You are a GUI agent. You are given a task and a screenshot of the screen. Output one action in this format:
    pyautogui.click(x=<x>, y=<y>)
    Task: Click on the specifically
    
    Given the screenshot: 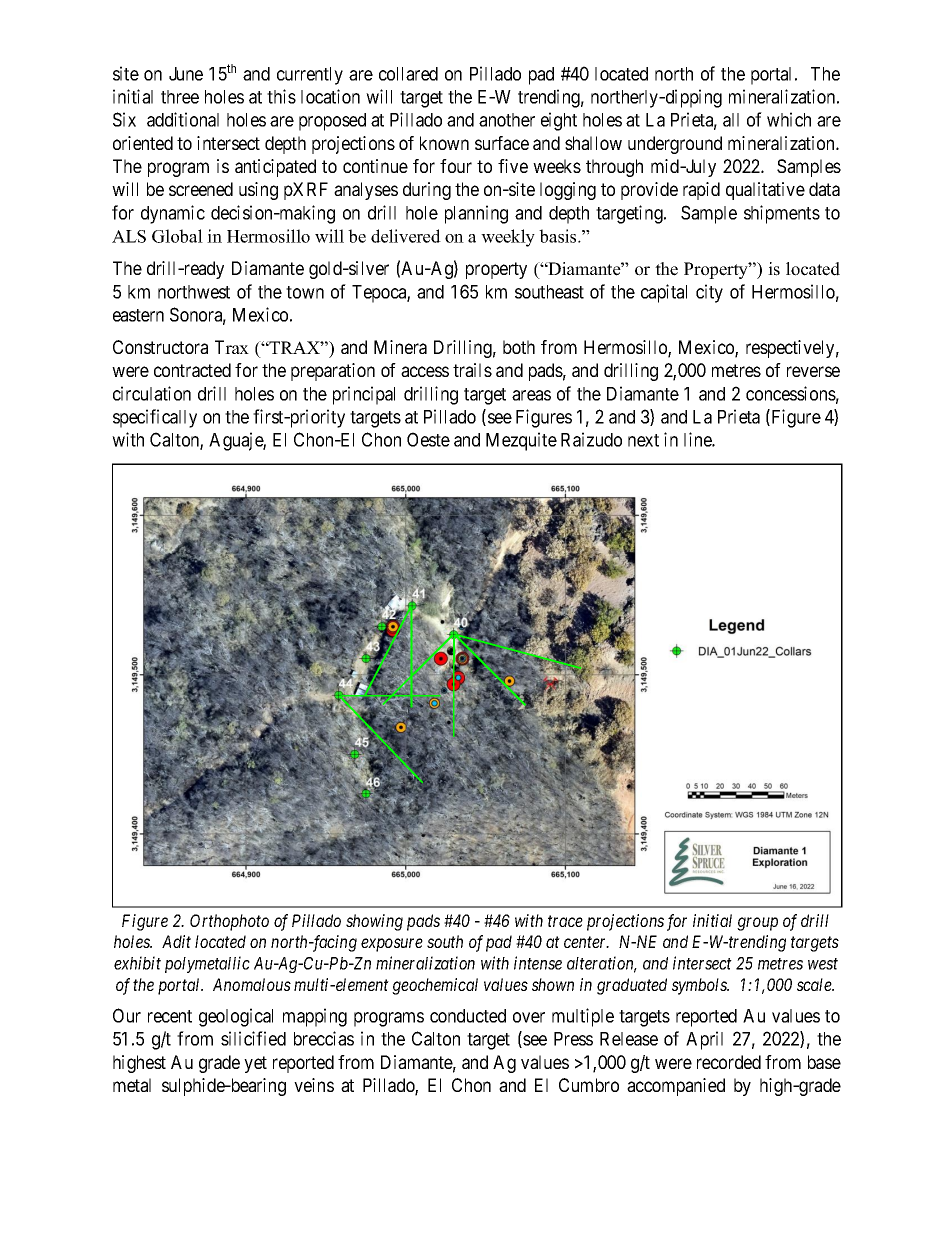 What is the action you would take?
    pyautogui.click(x=155, y=418)
